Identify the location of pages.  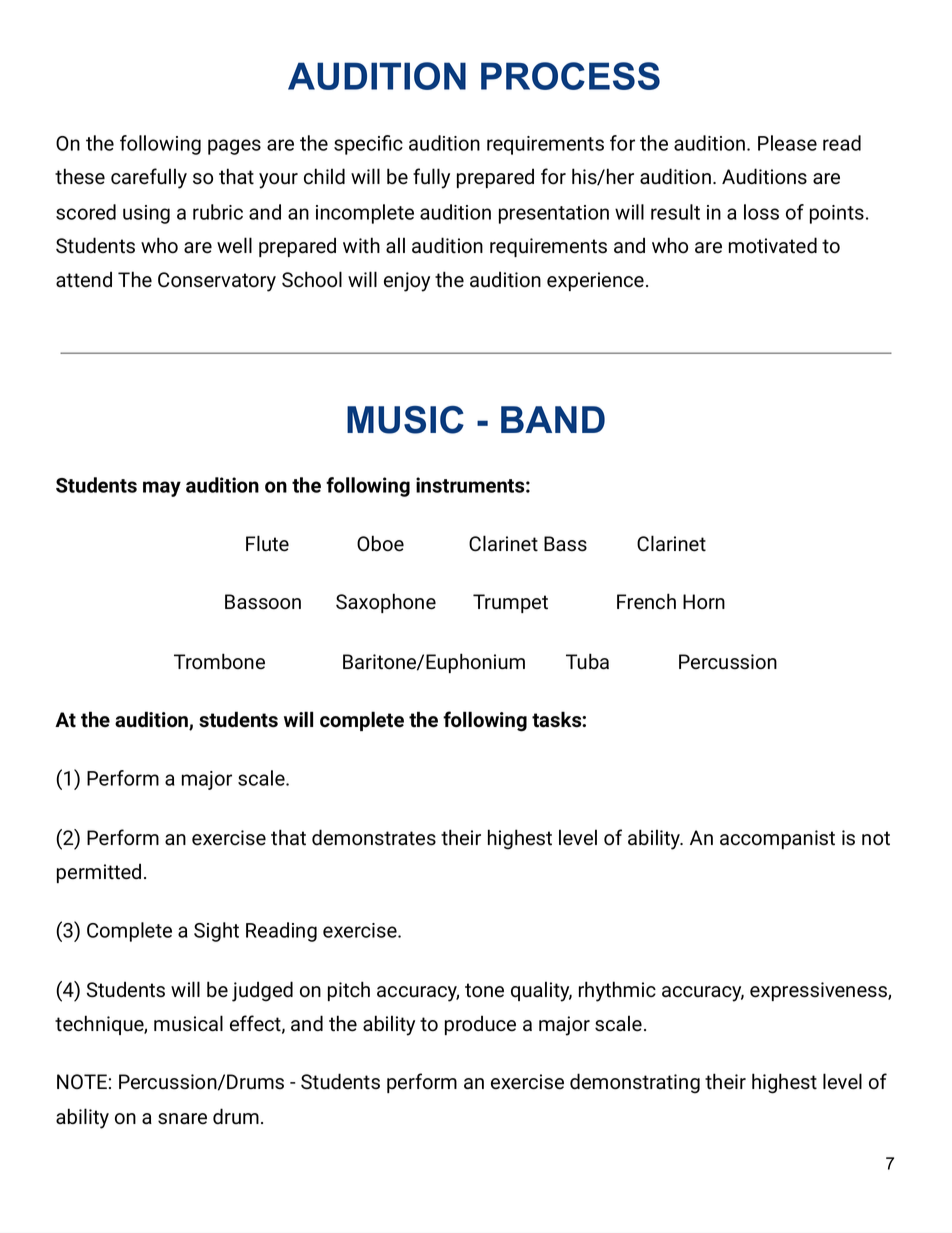
(234, 147).
